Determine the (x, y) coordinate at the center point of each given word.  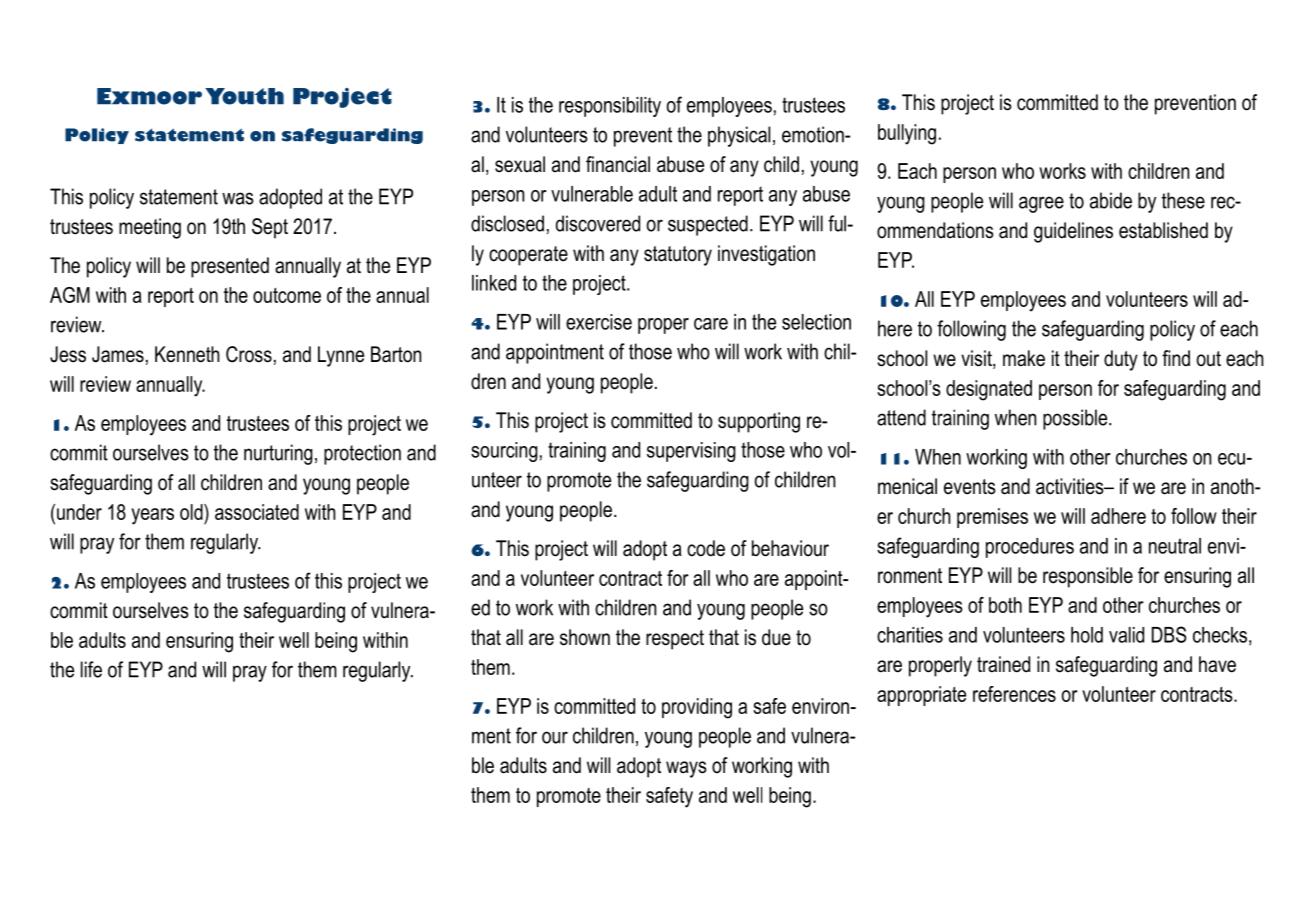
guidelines (1073, 232)
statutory (678, 256)
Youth (244, 96)
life (91, 669)
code (706, 548)
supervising (691, 452)
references (1014, 694)
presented (230, 267)
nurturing (278, 454)
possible (1076, 419)
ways (686, 769)
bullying (907, 134)
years (152, 516)
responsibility (610, 107)
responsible (1088, 577)
